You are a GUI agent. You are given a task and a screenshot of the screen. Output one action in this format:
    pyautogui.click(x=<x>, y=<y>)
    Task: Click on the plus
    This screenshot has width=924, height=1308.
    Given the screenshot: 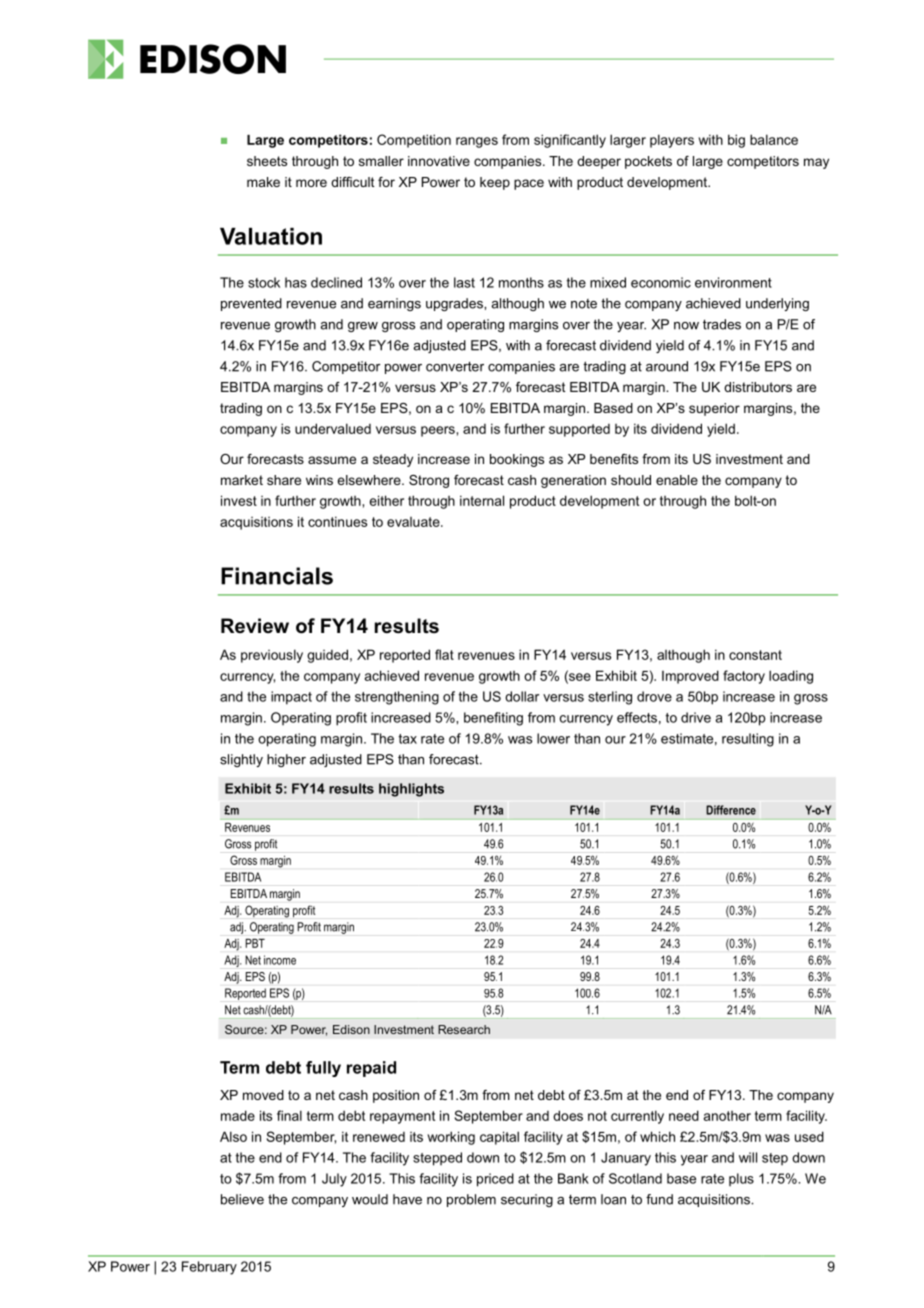 What is the action you would take?
    pyautogui.click(x=741, y=1179)
